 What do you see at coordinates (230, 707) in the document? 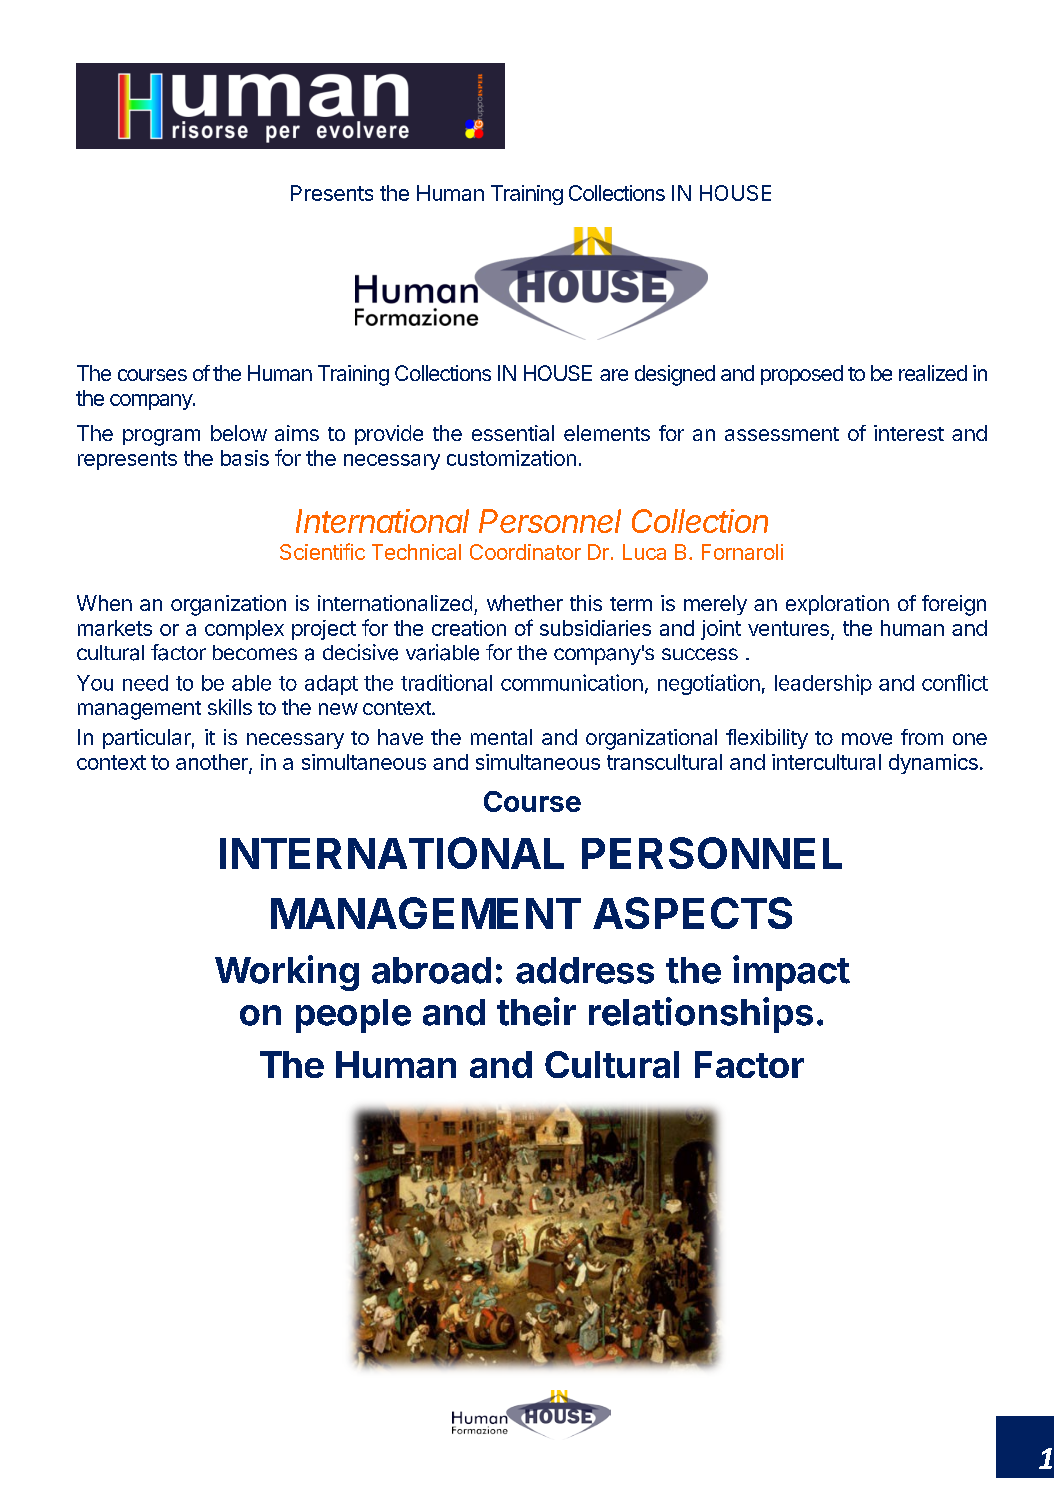
I see `skills` at bounding box center [230, 707].
